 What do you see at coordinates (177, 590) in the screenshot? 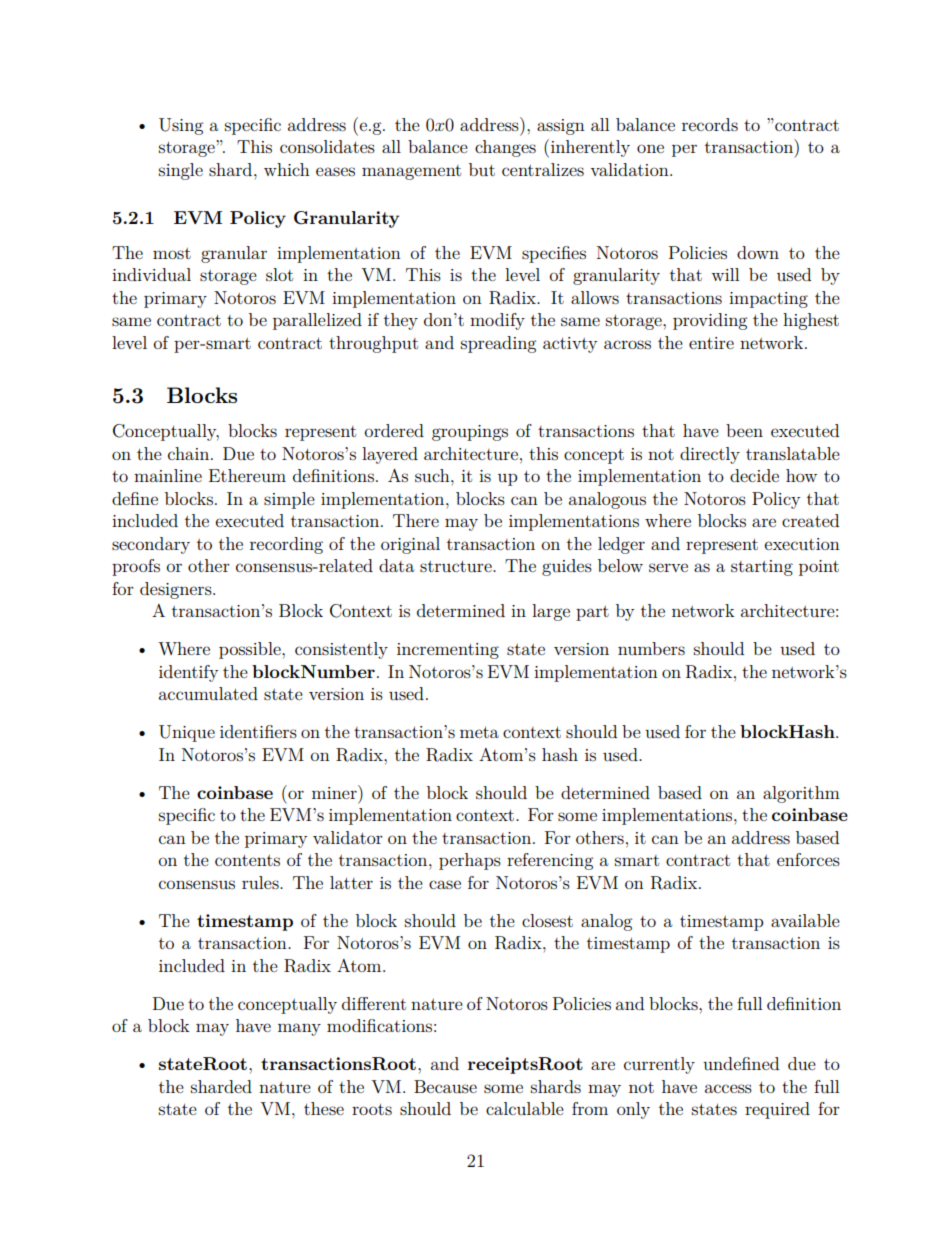
I see `designers` at bounding box center [177, 590].
